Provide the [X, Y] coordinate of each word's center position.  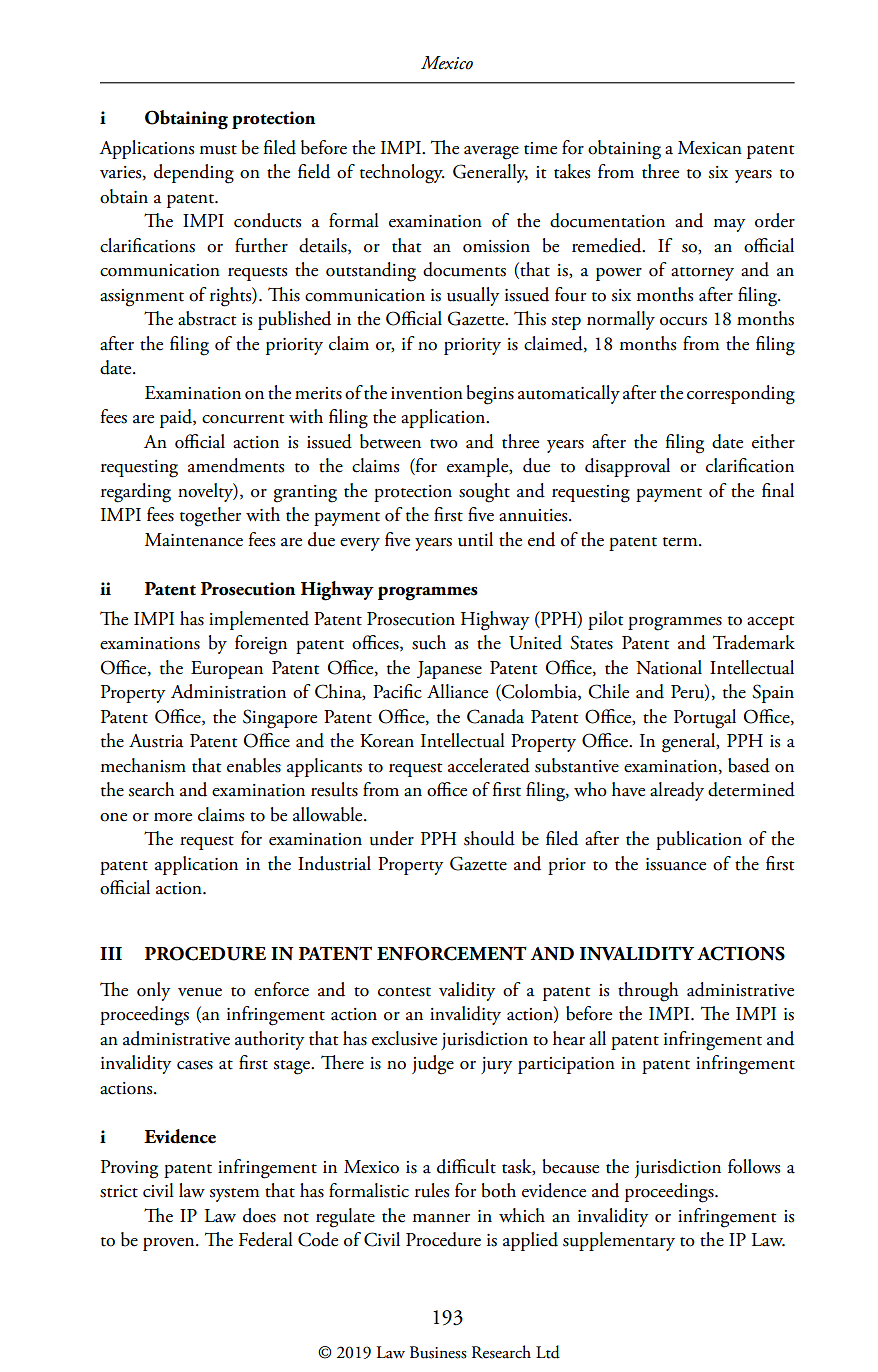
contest [404, 992]
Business [438, 1352]
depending [194, 174]
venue [200, 992]
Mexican [710, 148]
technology [402, 174]
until [475, 539]
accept [770, 623]
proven [170, 1244]
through [648, 992]
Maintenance [194, 540]
